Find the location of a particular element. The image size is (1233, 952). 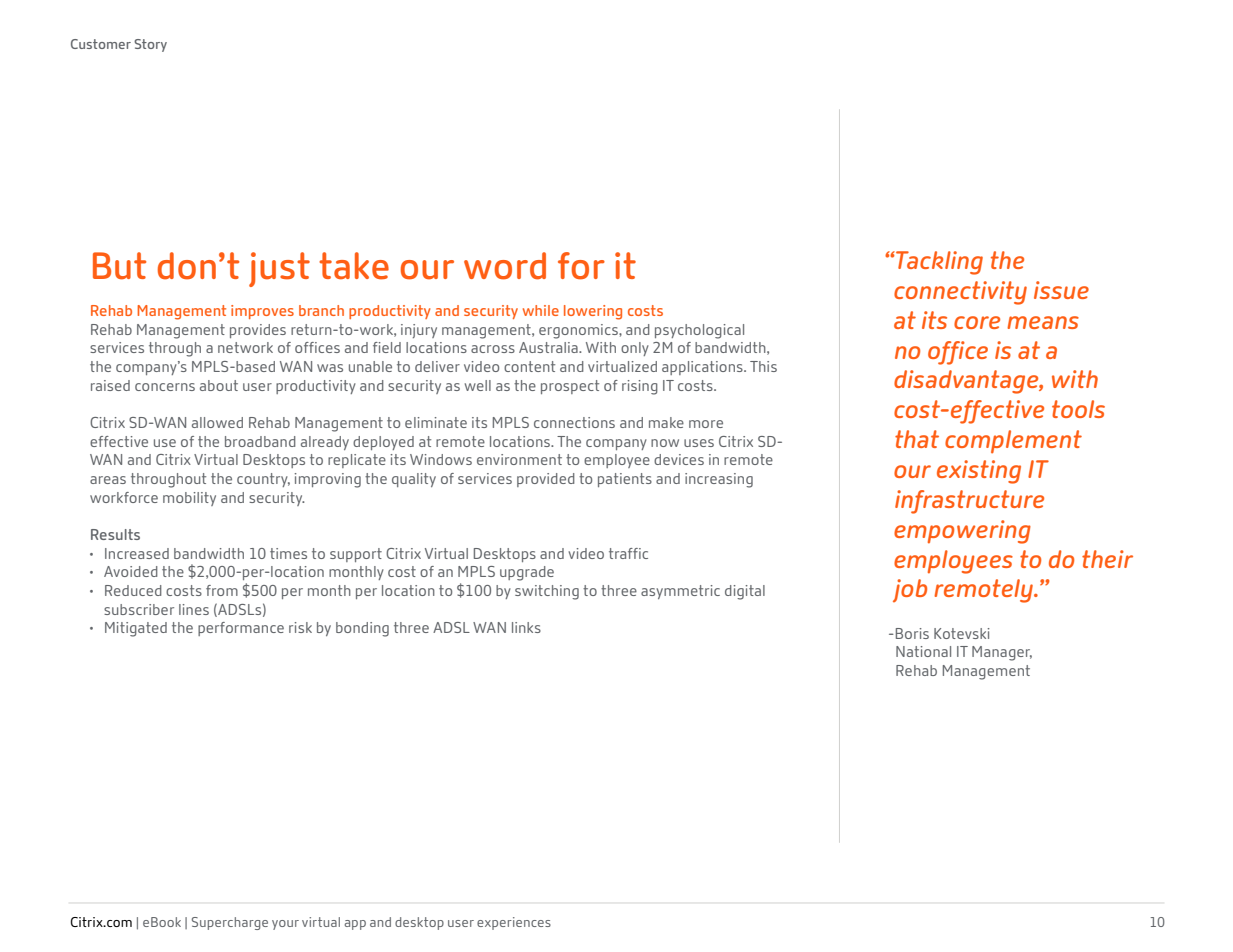

country is located at coordinates (263, 480).
